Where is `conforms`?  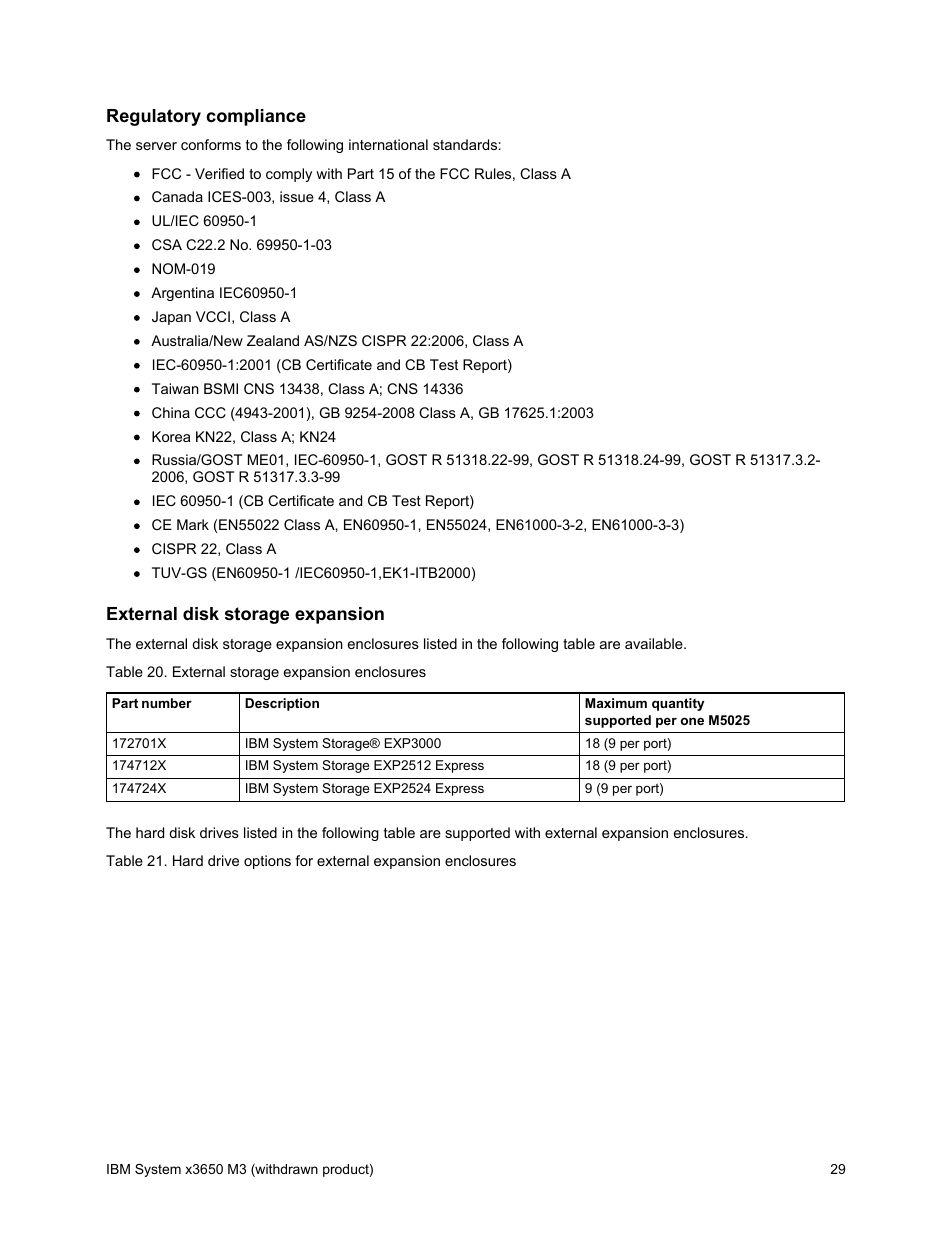 conforms is located at coordinates (211, 144).
